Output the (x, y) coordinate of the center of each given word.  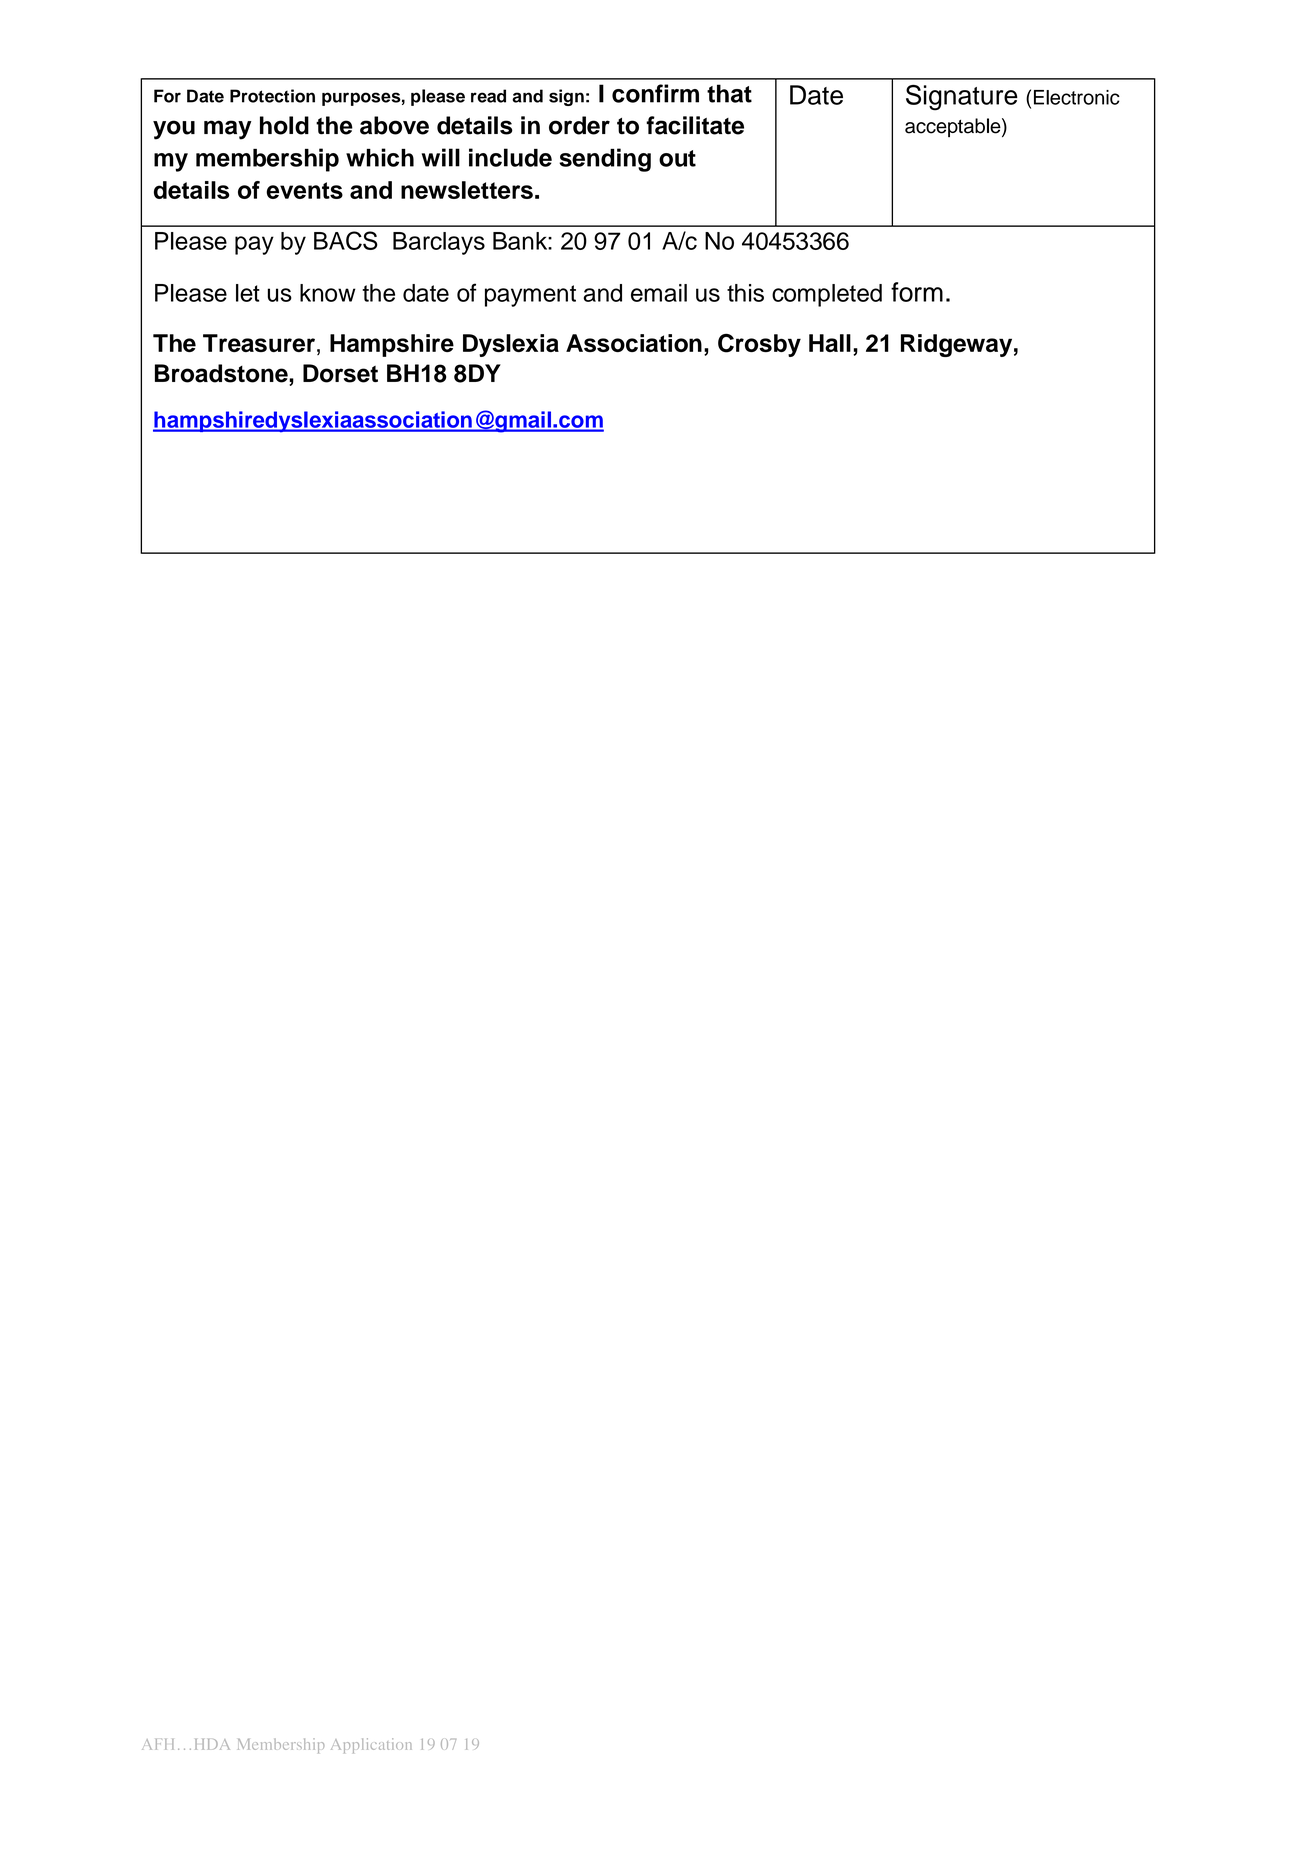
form (917, 292)
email (659, 293)
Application (371, 1745)
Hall (830, 343)
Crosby (759, 345)
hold (284, 125)
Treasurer (259, 343)
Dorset (340, 373)
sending (605, 160)
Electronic (1077, 97)
